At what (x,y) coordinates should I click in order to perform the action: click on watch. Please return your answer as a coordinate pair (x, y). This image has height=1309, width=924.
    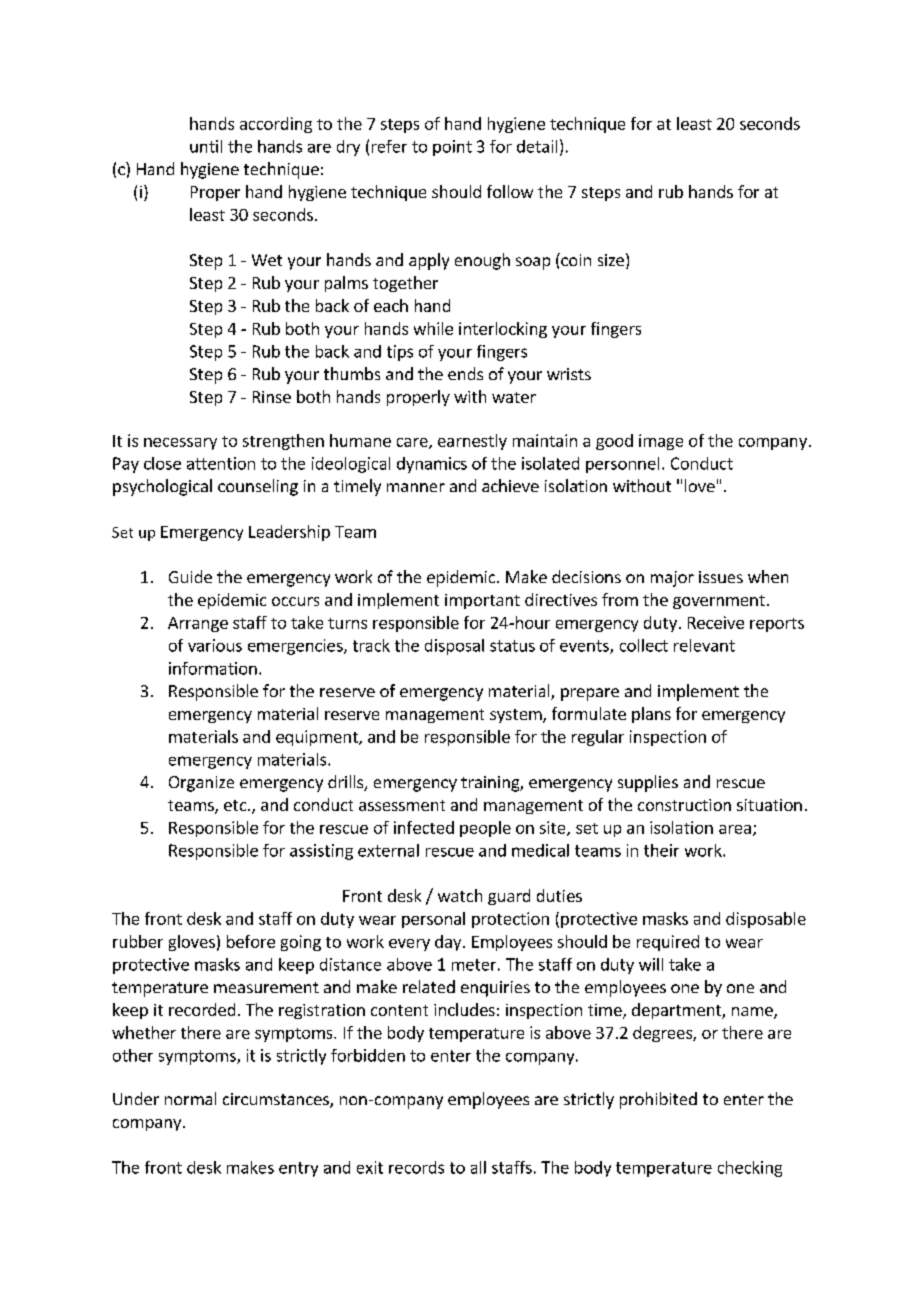
    Looking at the image, I should click on (460, 895).
